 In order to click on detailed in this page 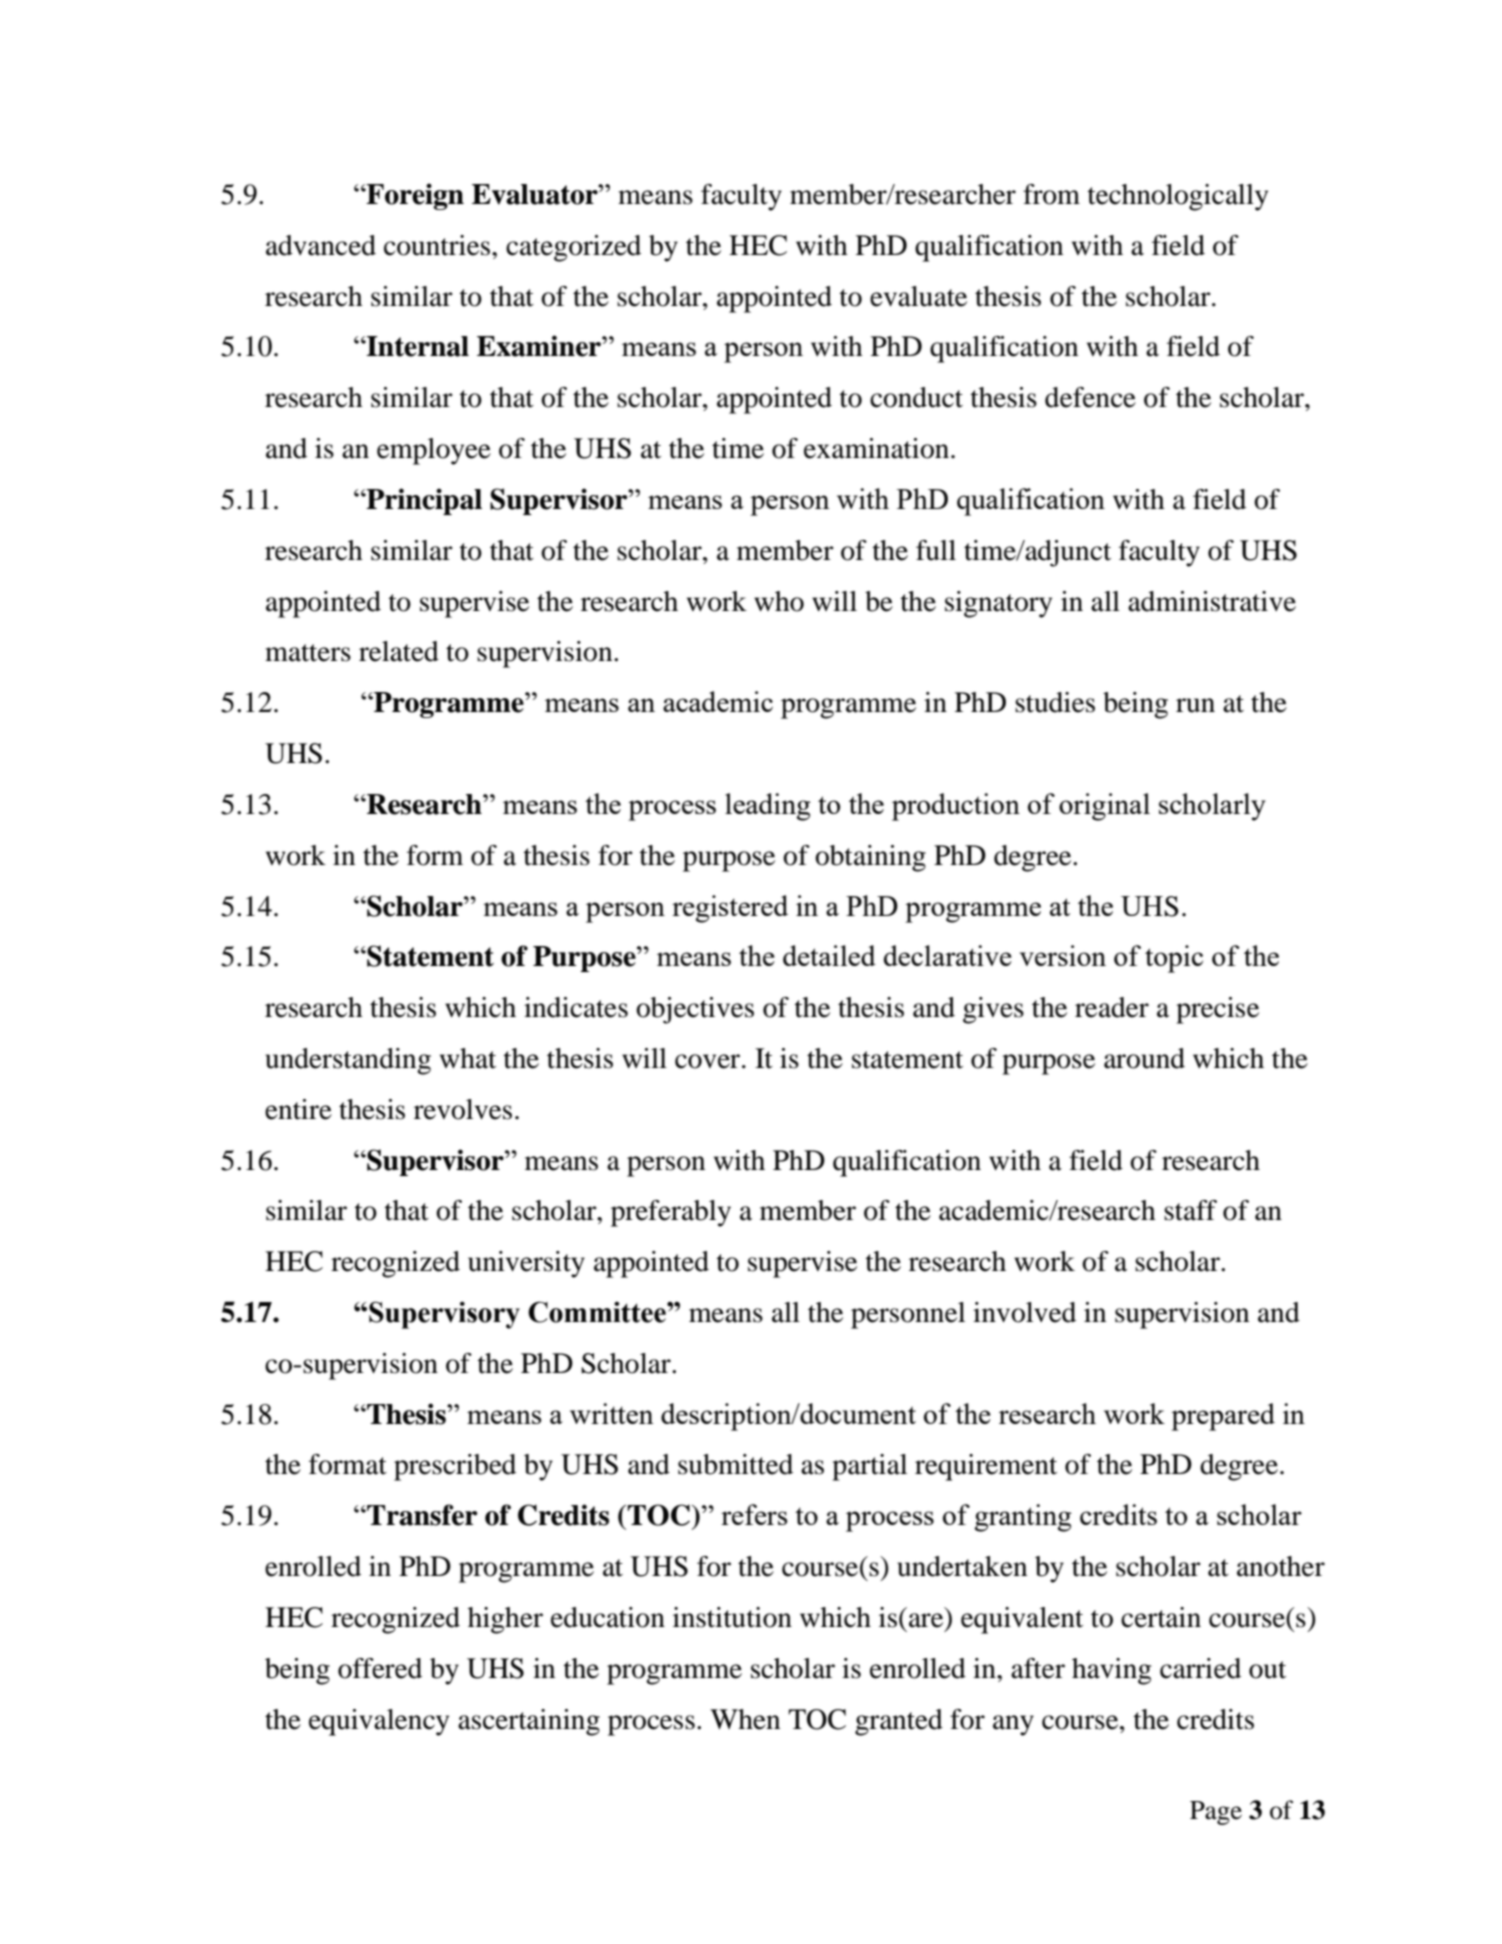, I will do `click(829, 955)`.
